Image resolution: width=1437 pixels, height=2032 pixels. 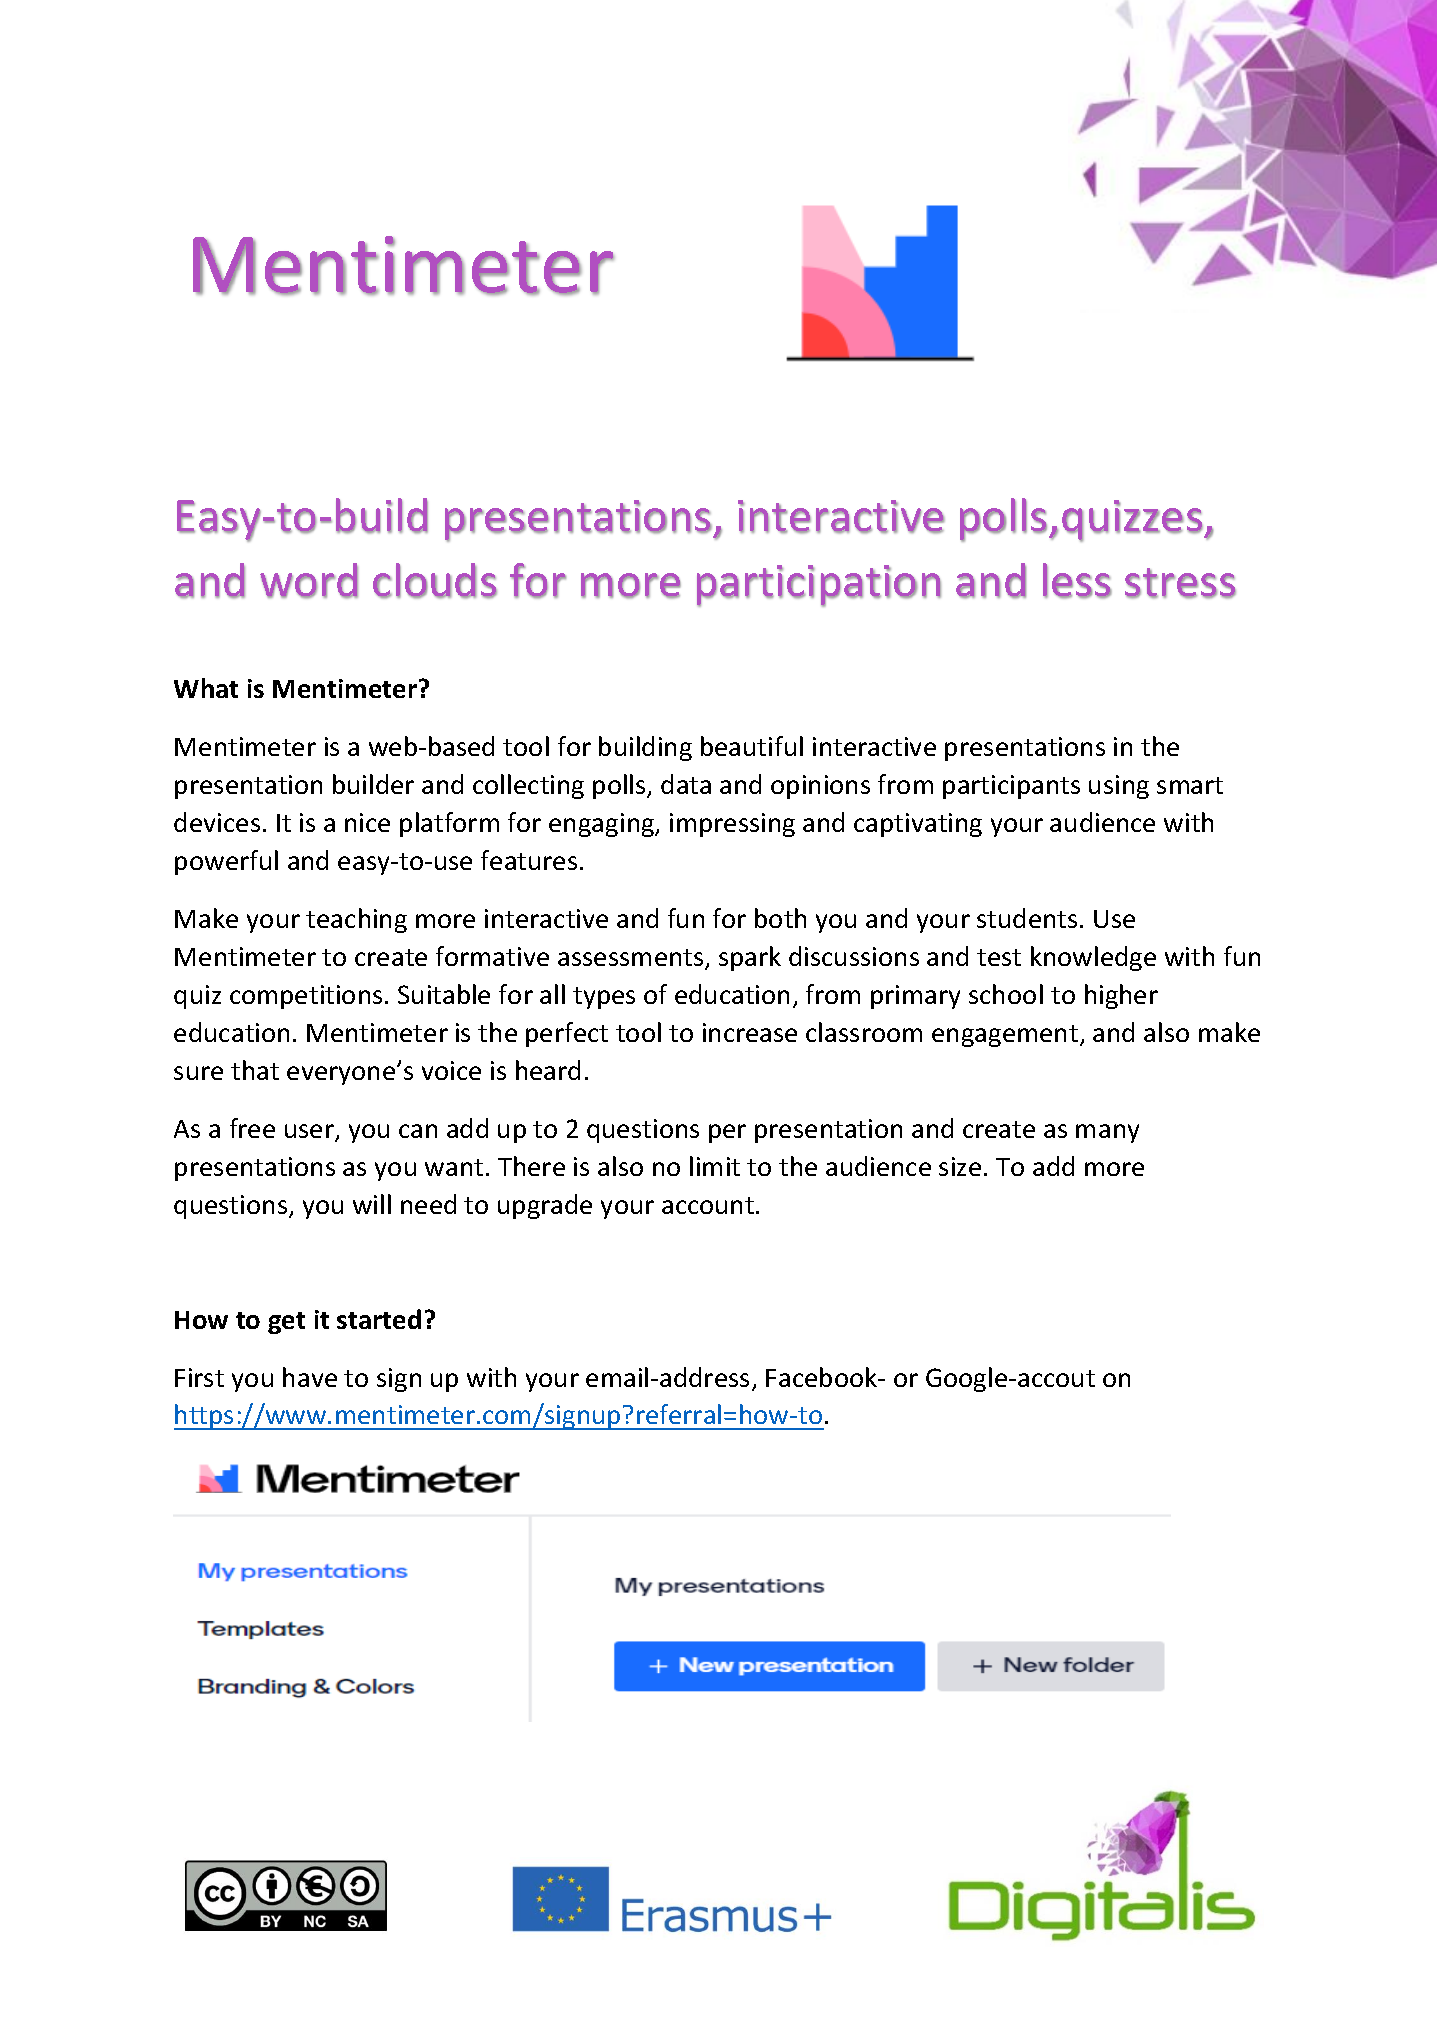 I want to click on have, so click(x=310, y=1377).
